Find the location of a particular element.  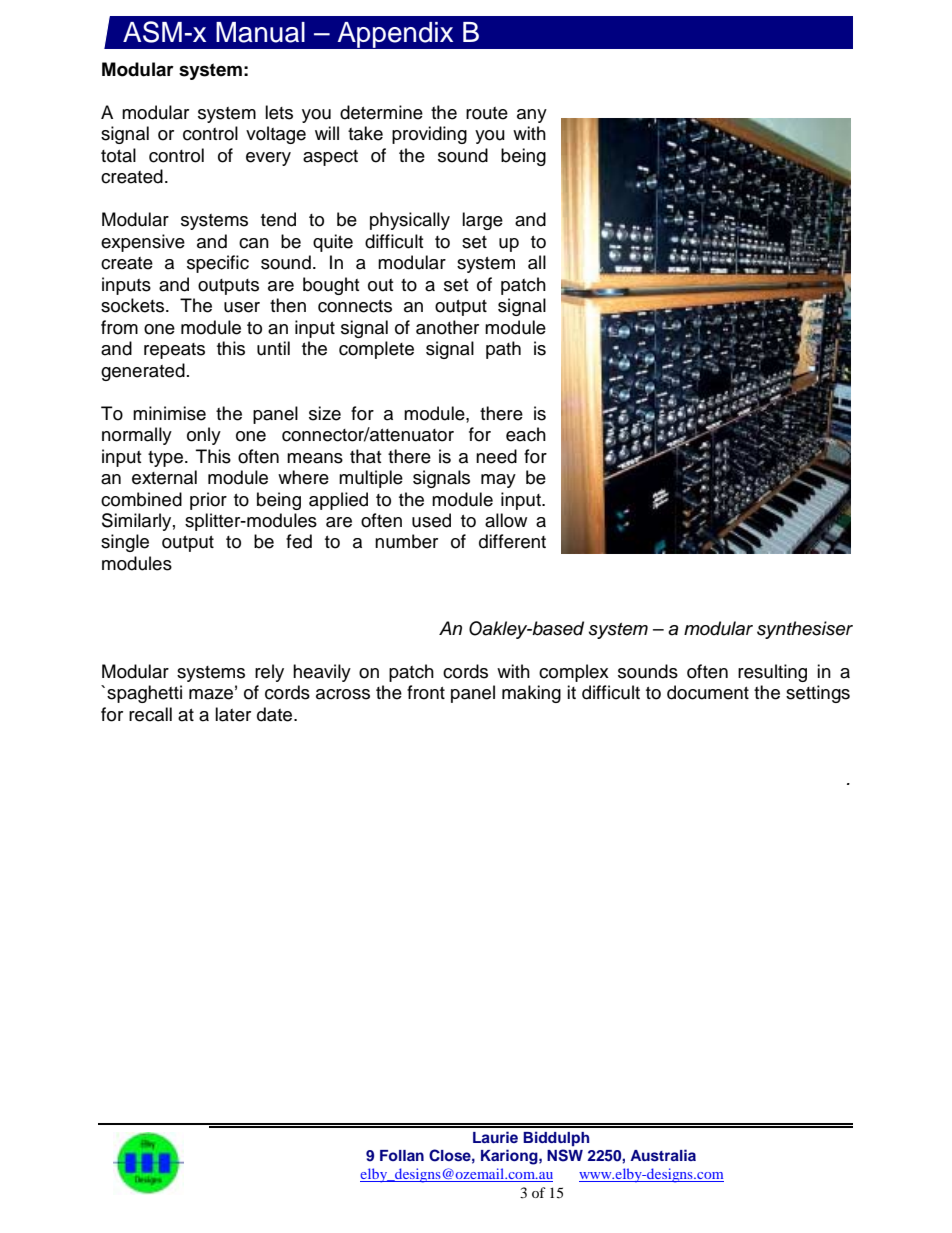

different is located at coordinates (512, 541).
